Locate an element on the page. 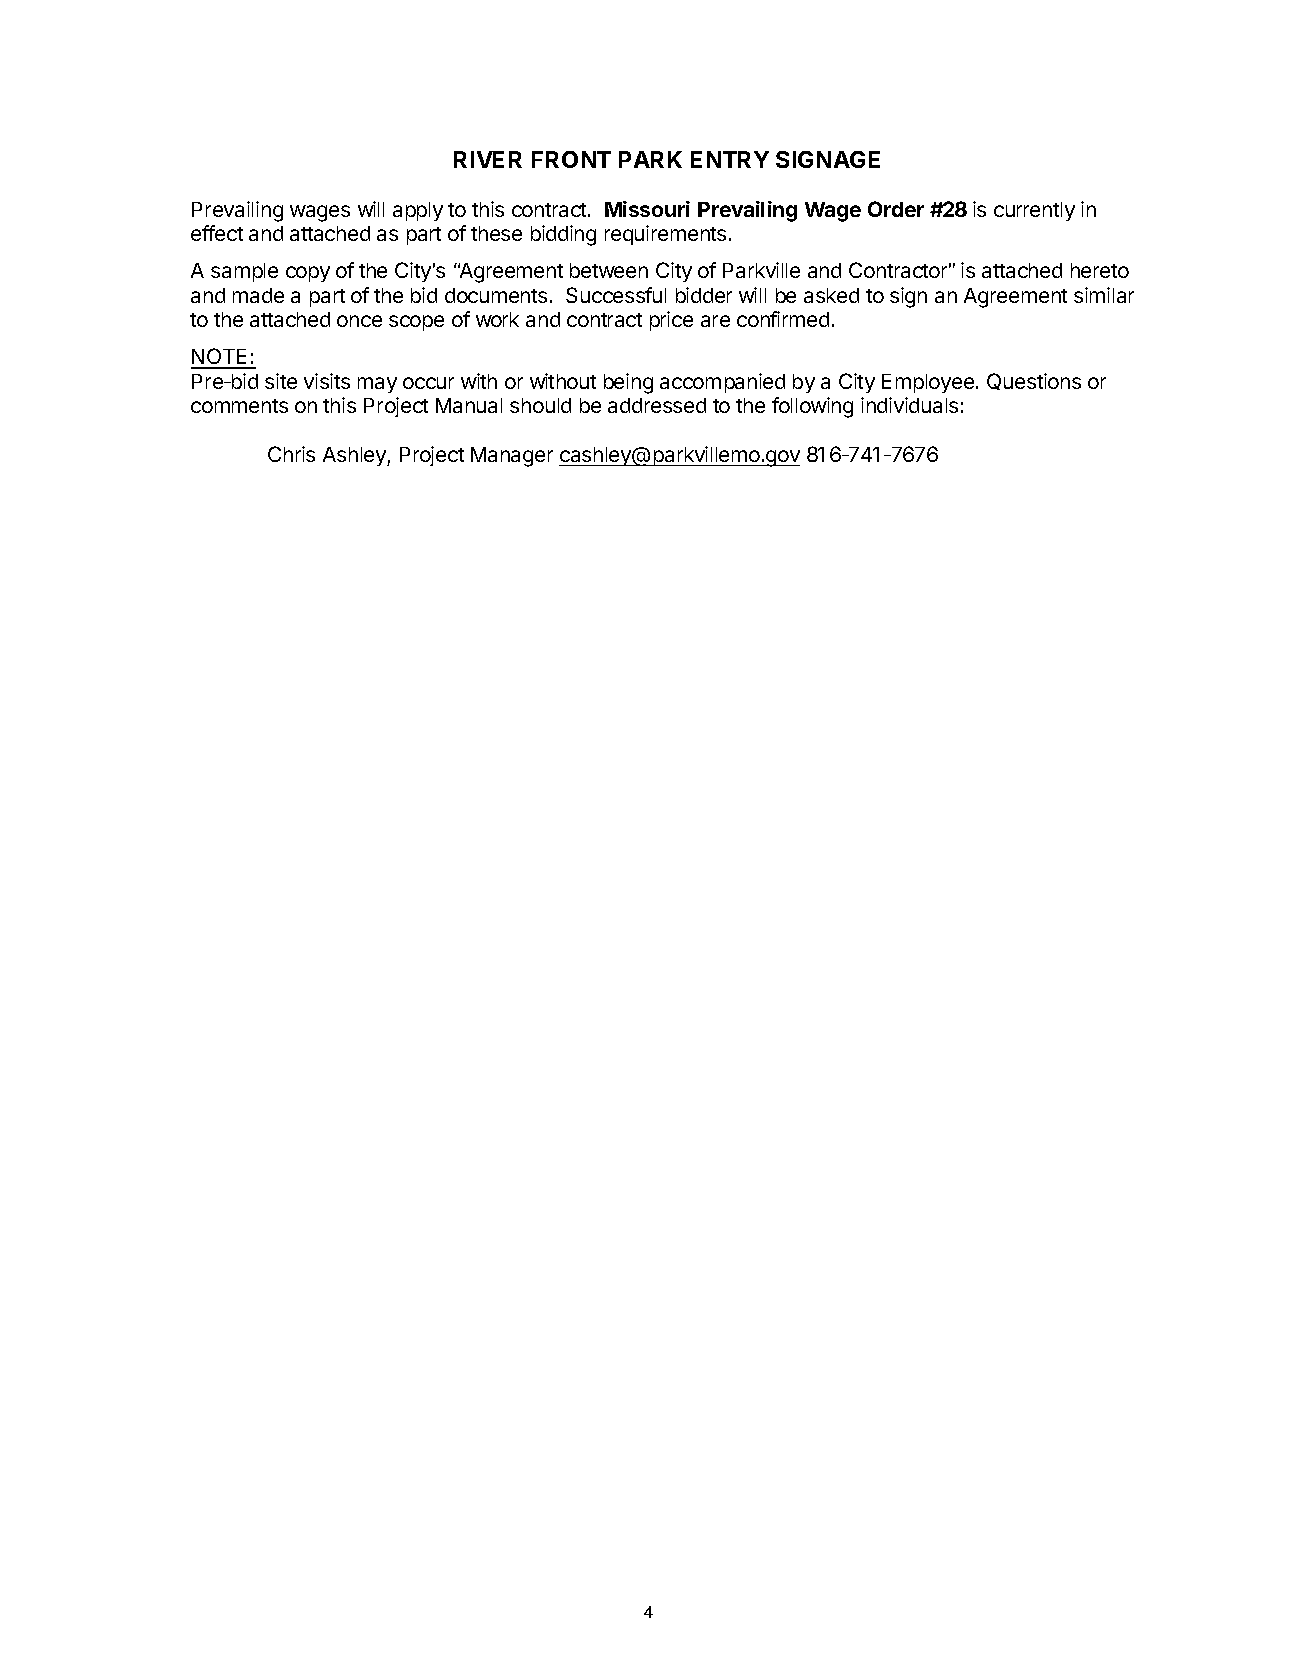  individuals is located at coordinates (909, 405).
